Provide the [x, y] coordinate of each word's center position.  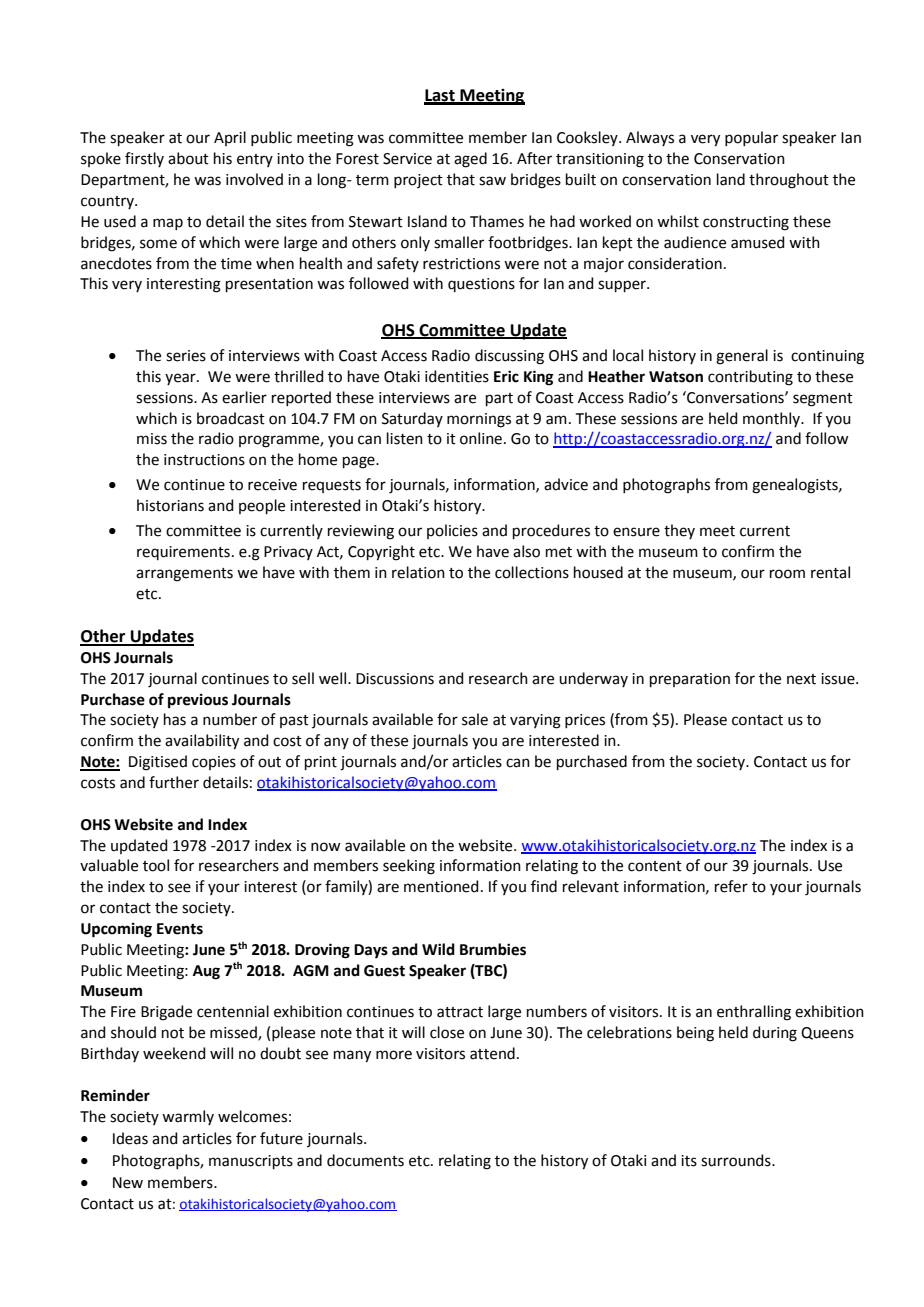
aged [470, 160]
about [188, 158]
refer [731, 886]
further [174, 782]
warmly [188, 1117]
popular [751, 138]
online [482, 438]
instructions [204, 460]
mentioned [441, 886]
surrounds [737, 1160]
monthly [772, 419]
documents [365, 1160]
